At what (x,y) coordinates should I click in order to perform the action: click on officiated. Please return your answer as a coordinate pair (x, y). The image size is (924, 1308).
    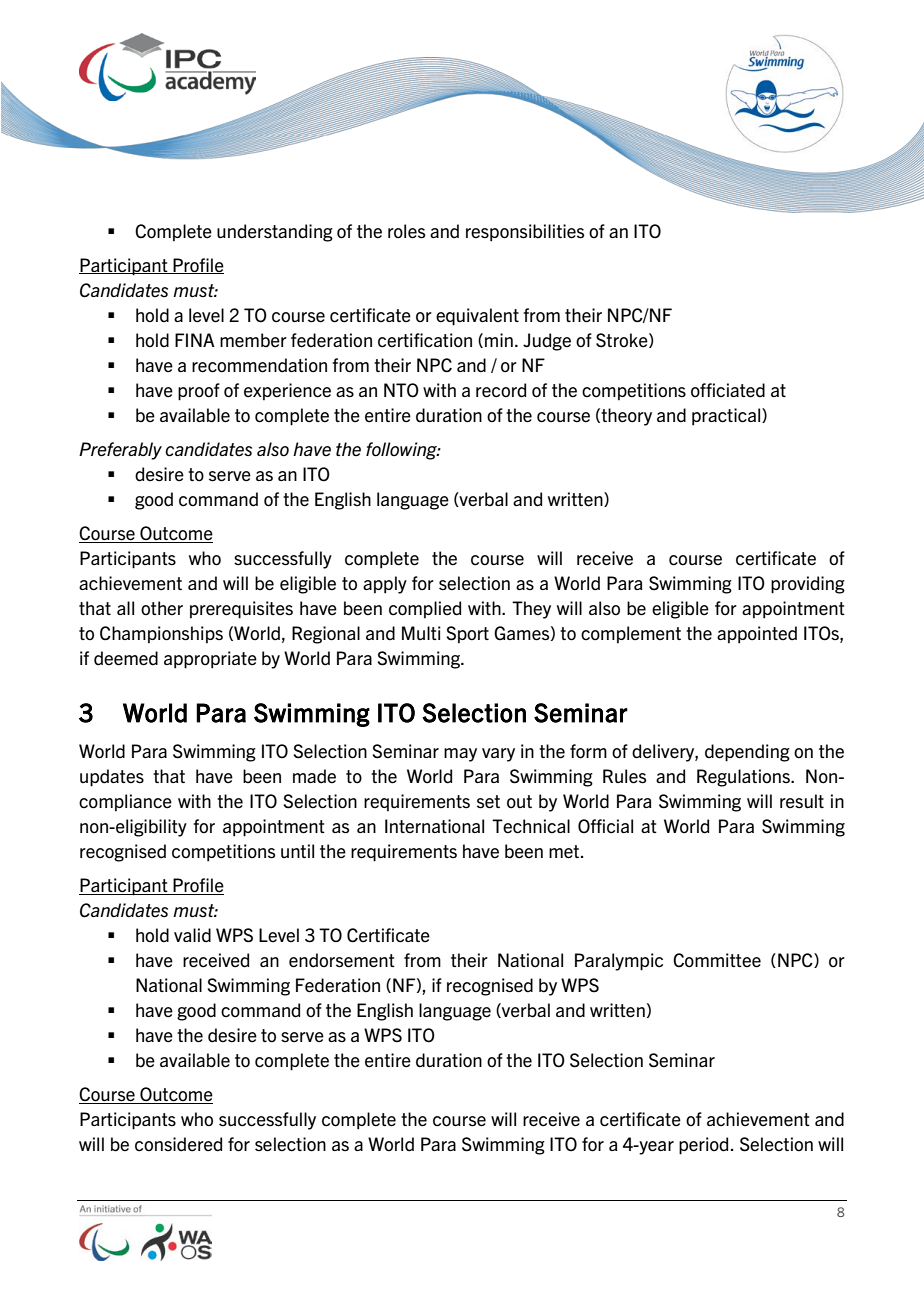
    Looking at the image, I should click on (728, 390).
